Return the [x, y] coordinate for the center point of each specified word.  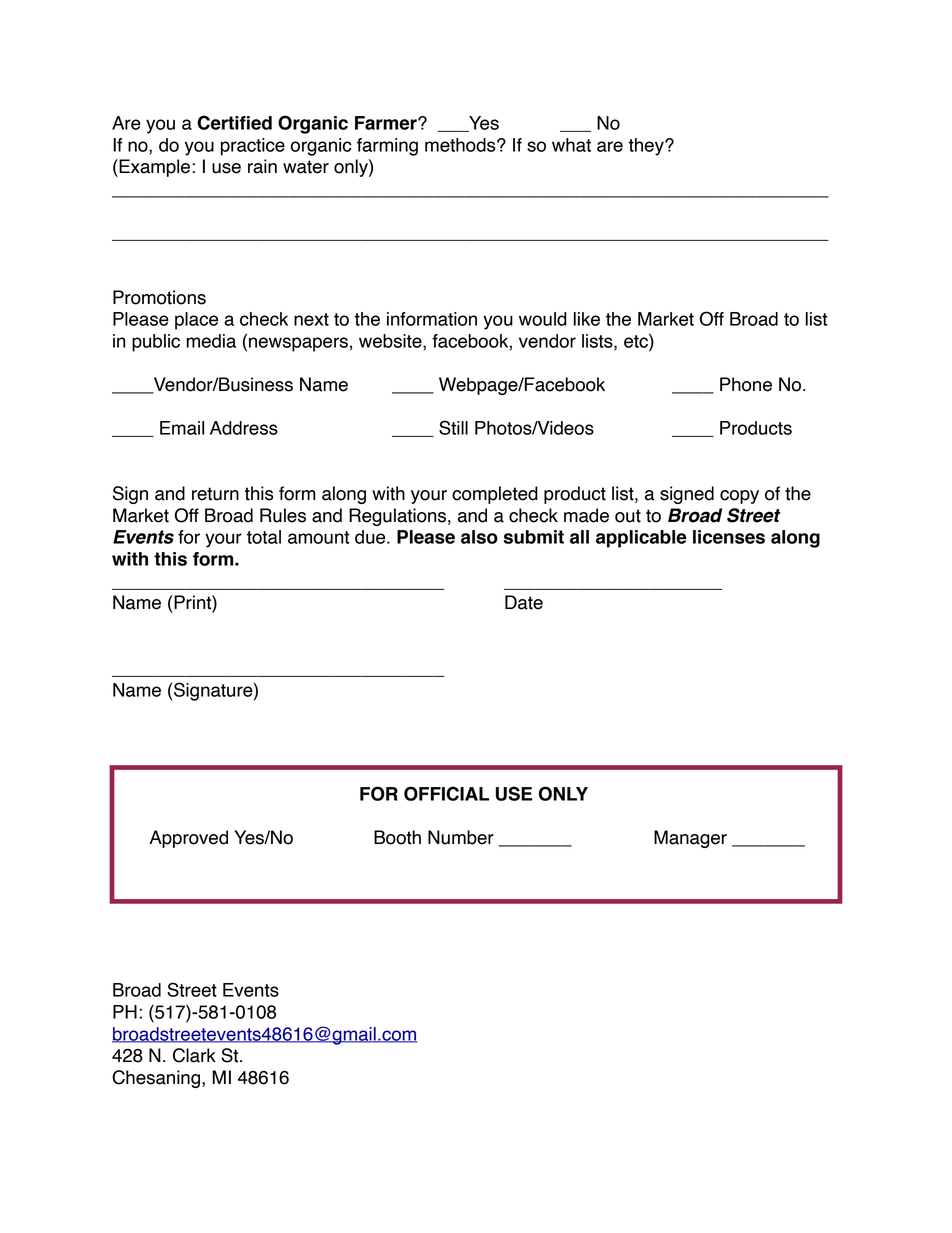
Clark [194, 1055]
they [647, 147]
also [479, 537]
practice [253, 147]
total [264, 537]
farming [387, 147]
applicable [641, 539]
